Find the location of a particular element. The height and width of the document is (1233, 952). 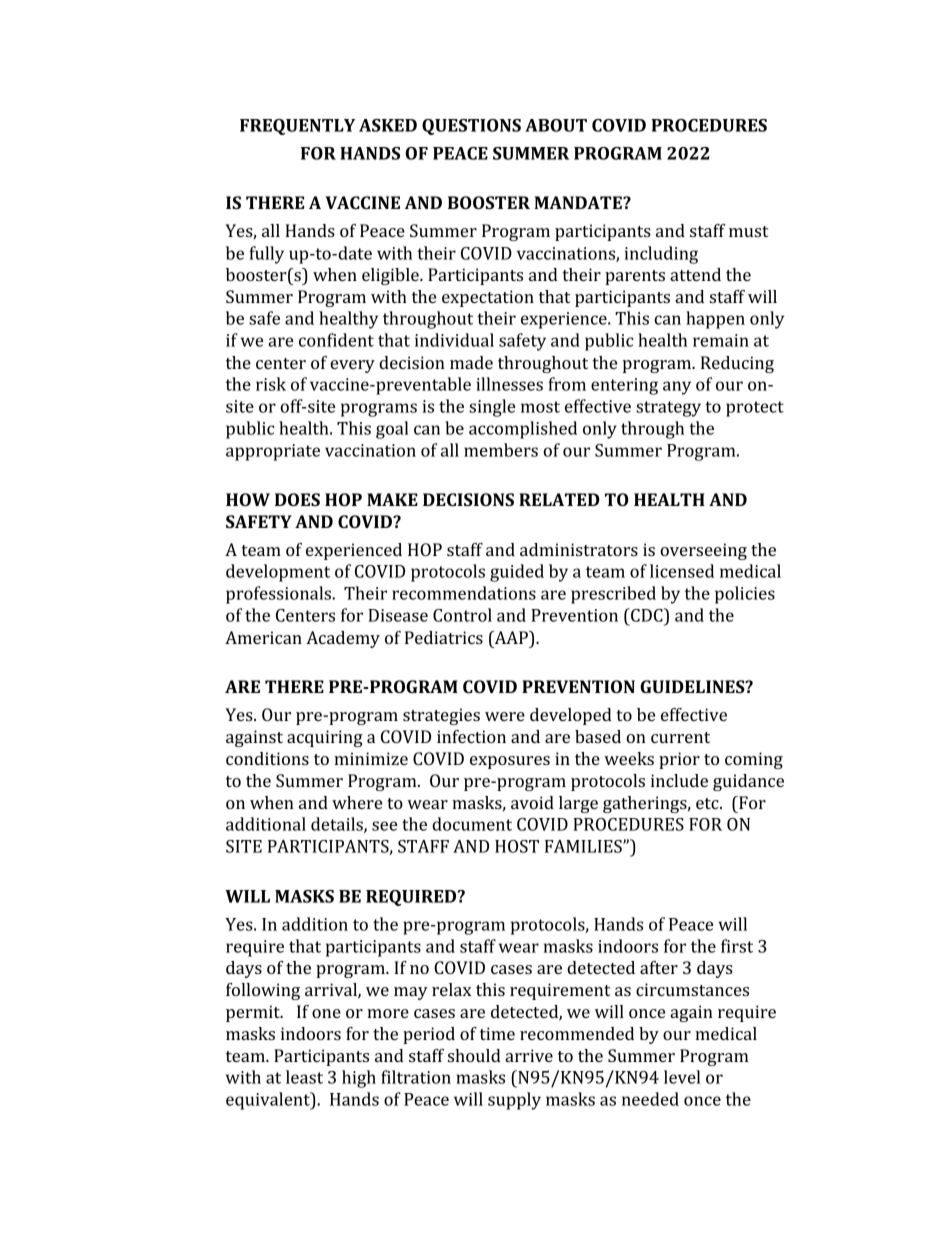

FREQUENTLY is located at coordinates (297, 127).
